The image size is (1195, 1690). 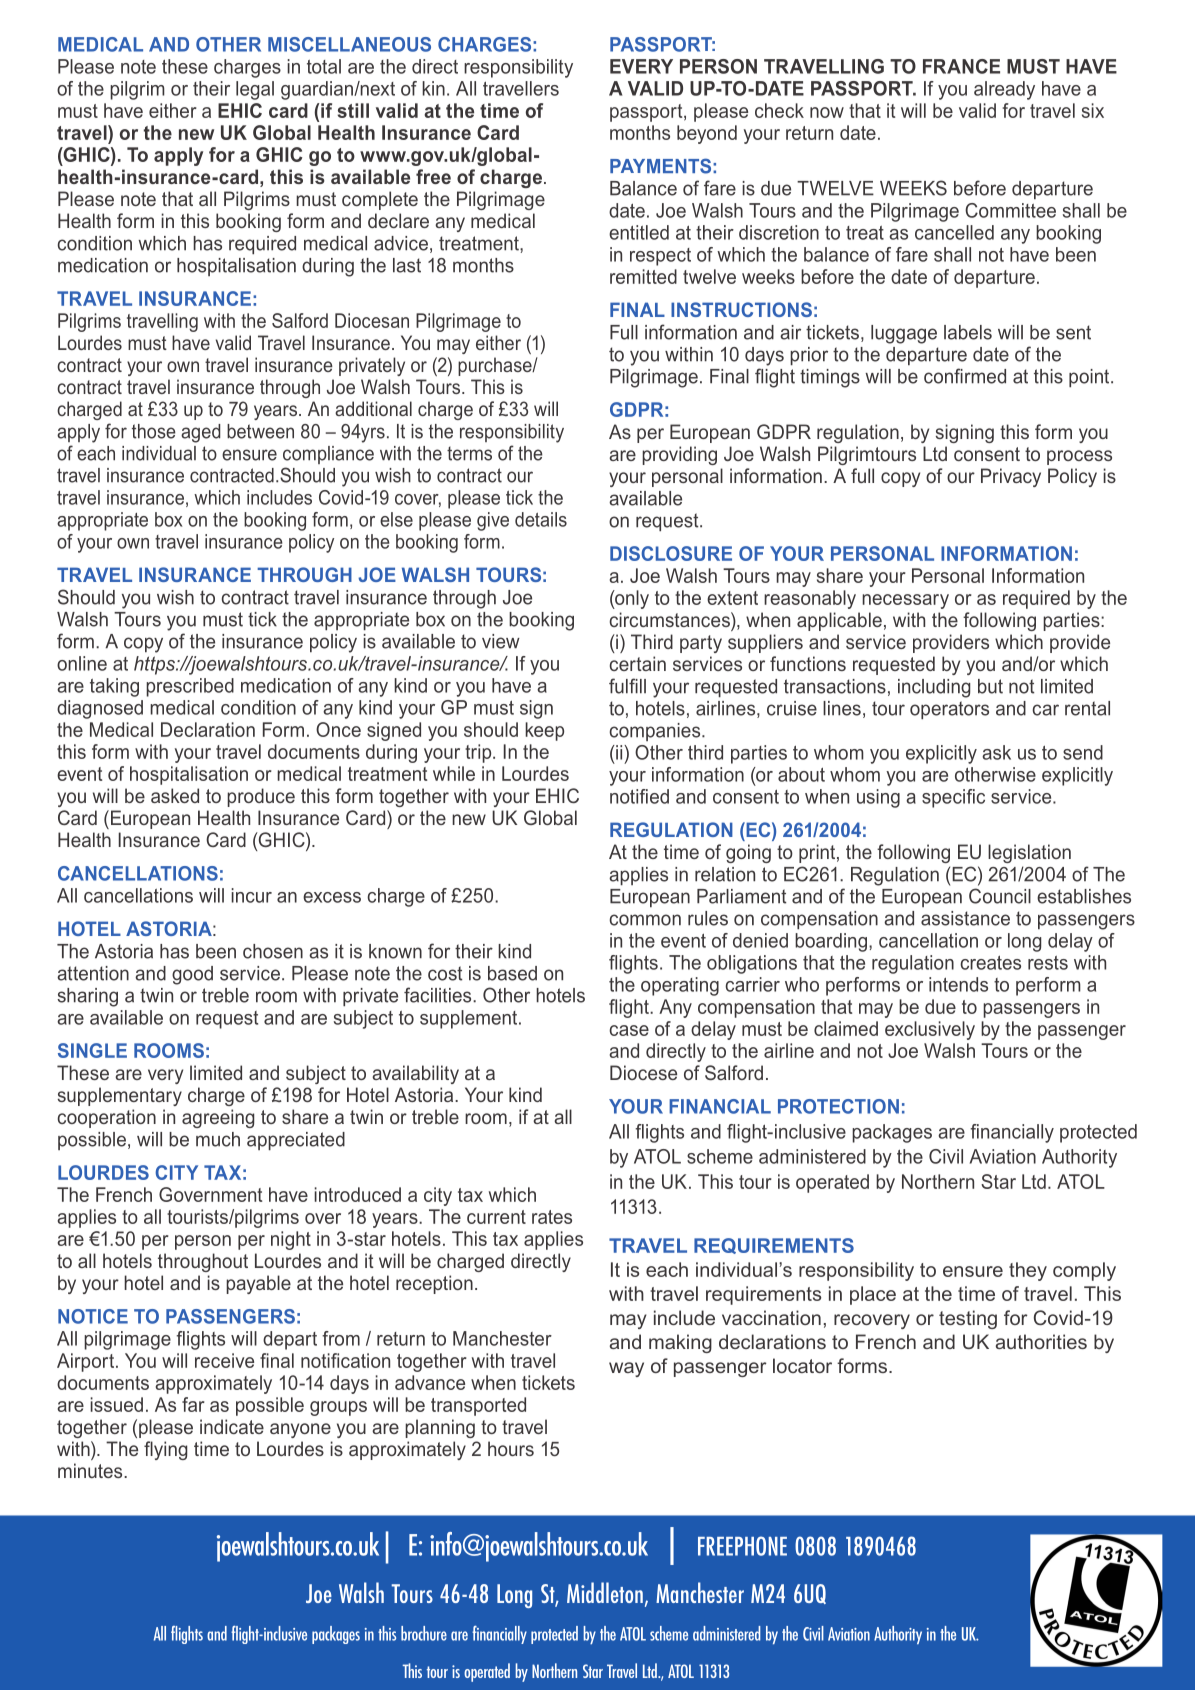 I want to click on flying, so click(x=165, y=1450).
